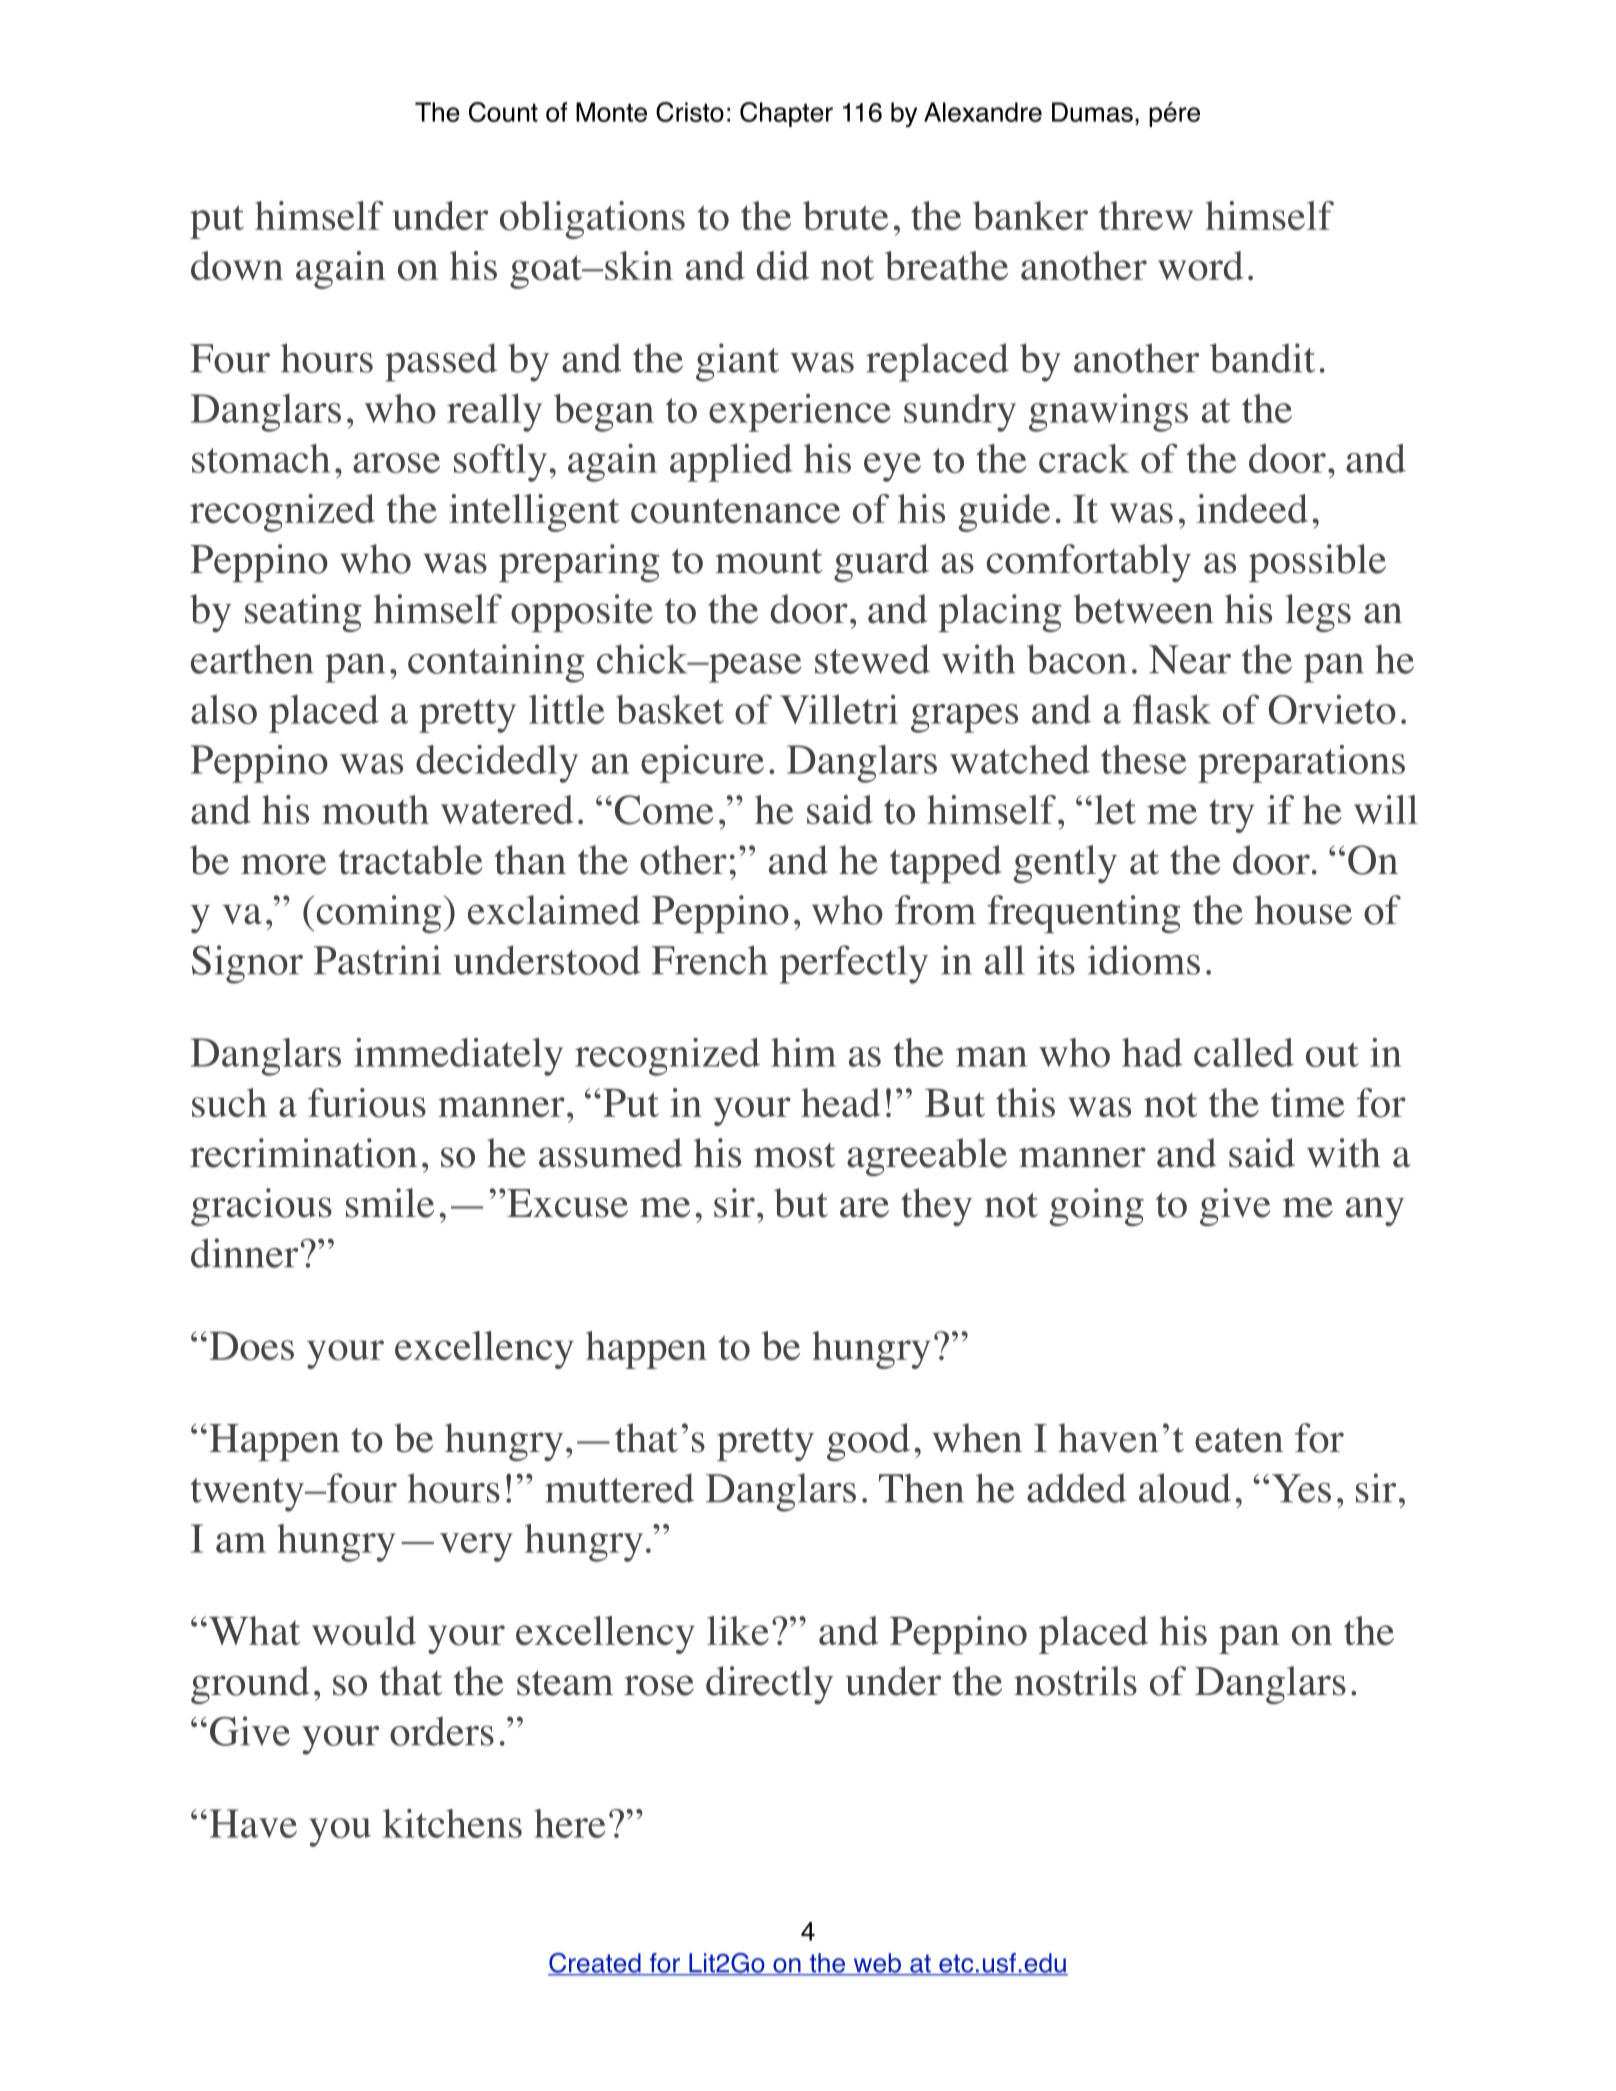  Describe the element at coordinates (237, 266) in the page. I see `down` at that location.
